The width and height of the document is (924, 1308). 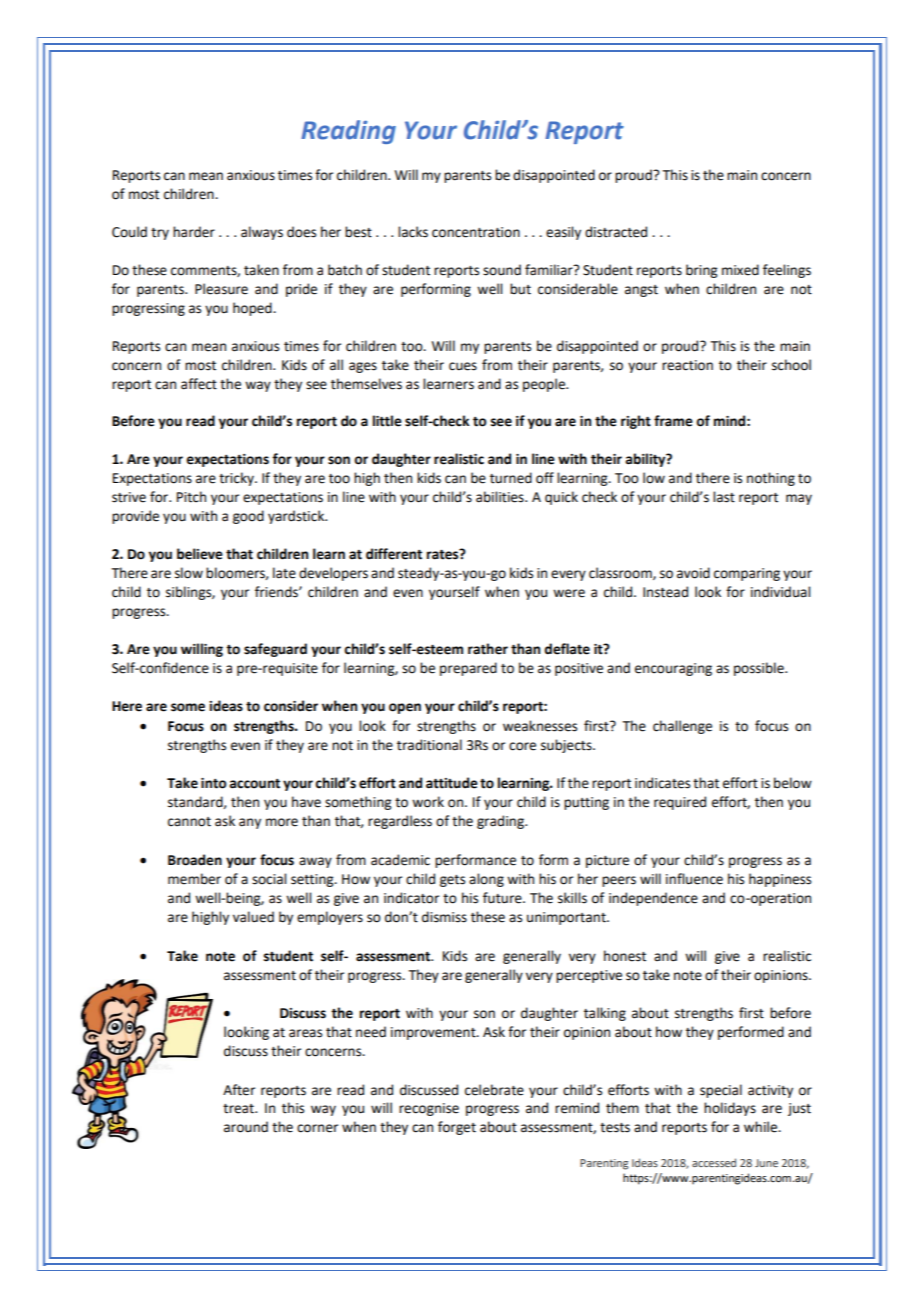 What do you see at coordinates (682, 727) in the document?
I see `challenge` at bounding box center [682, 727].
